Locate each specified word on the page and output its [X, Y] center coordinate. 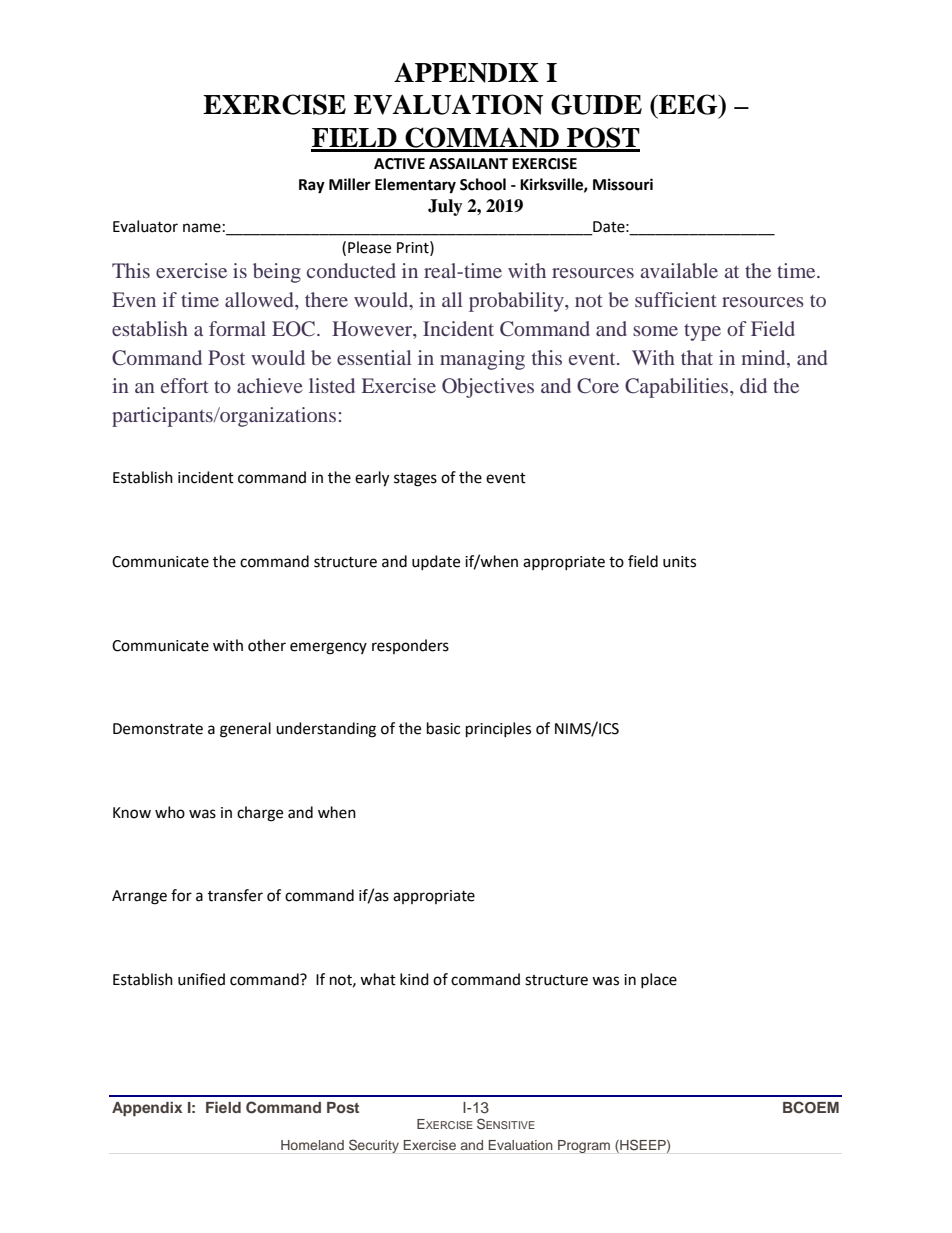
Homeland [312, 1145]
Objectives [488, 388]
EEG [688, 104]
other [267, 645]
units [679, 562]
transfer [235, 895]
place [659, 980]
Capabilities [678, 388]
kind [414, 979]
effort [185, 385]
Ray [312, 186]
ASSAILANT [468, 164]
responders [410, 646]
